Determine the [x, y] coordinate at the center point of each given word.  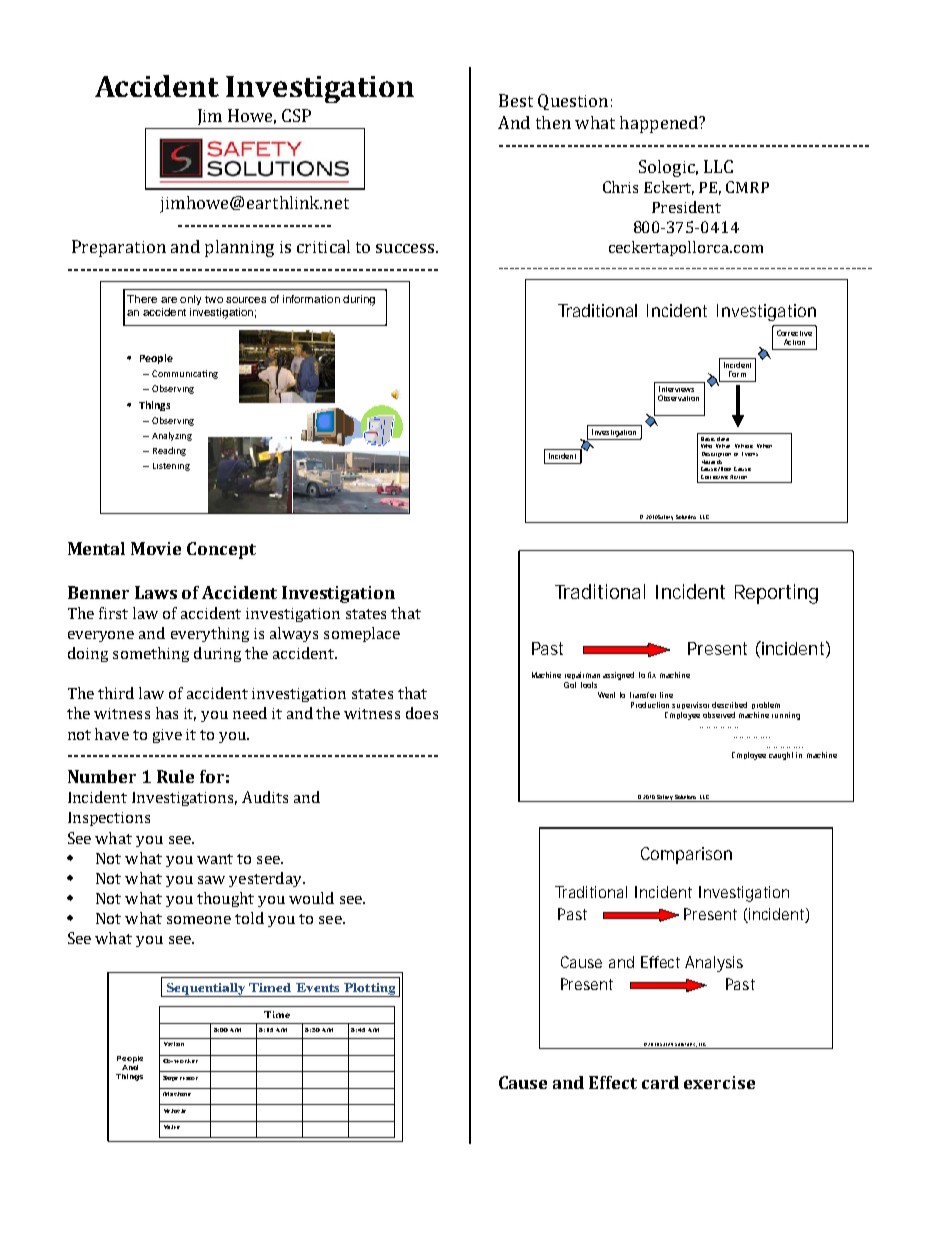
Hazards [712, 462]
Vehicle [175, 1111]
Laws [156, 592]
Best [516, 100]
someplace [362, 634]
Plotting [370, 990]
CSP [296, 115]
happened [660, 124]
